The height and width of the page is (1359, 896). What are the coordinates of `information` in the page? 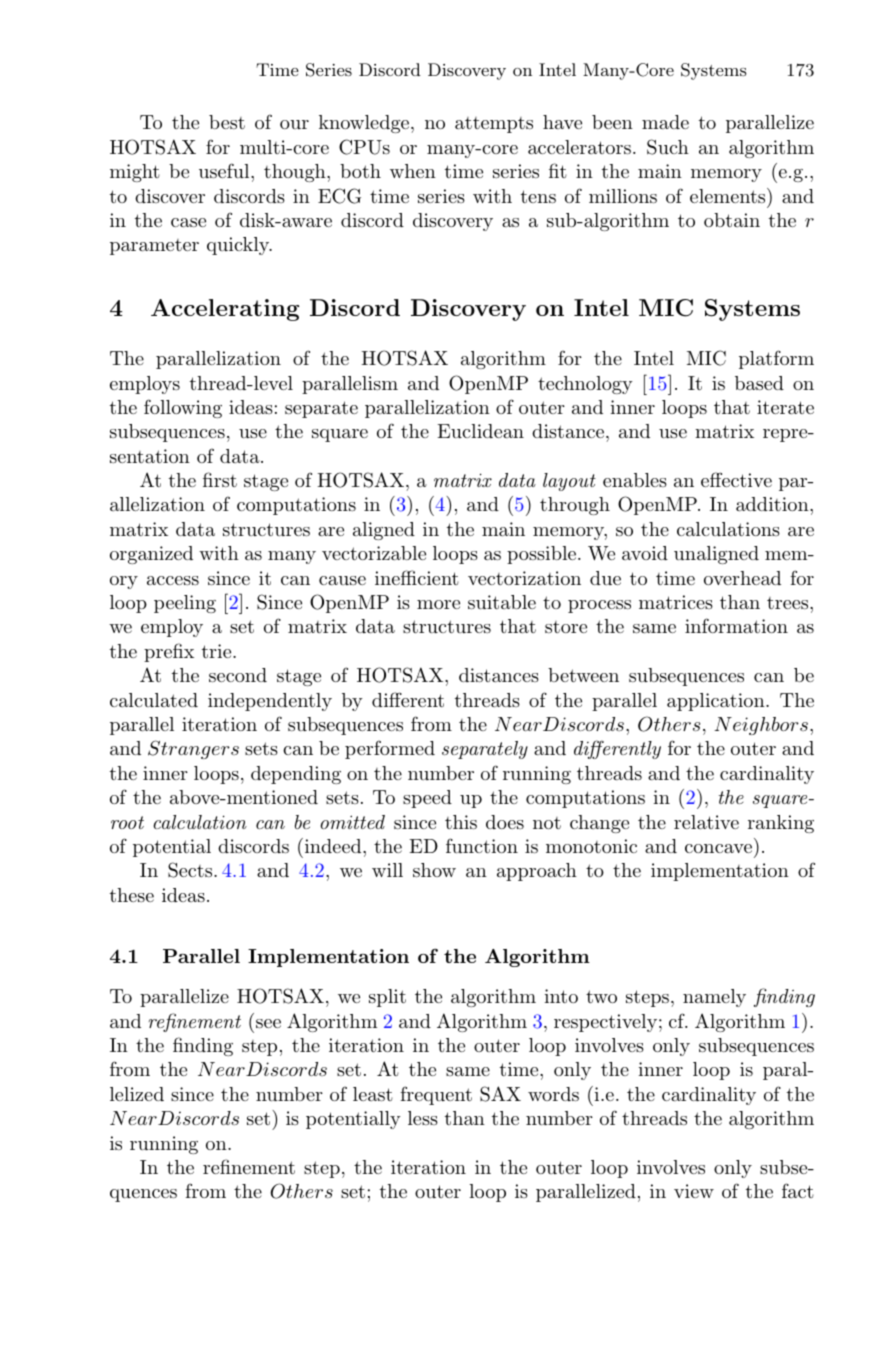 It's located at (736, 625).
